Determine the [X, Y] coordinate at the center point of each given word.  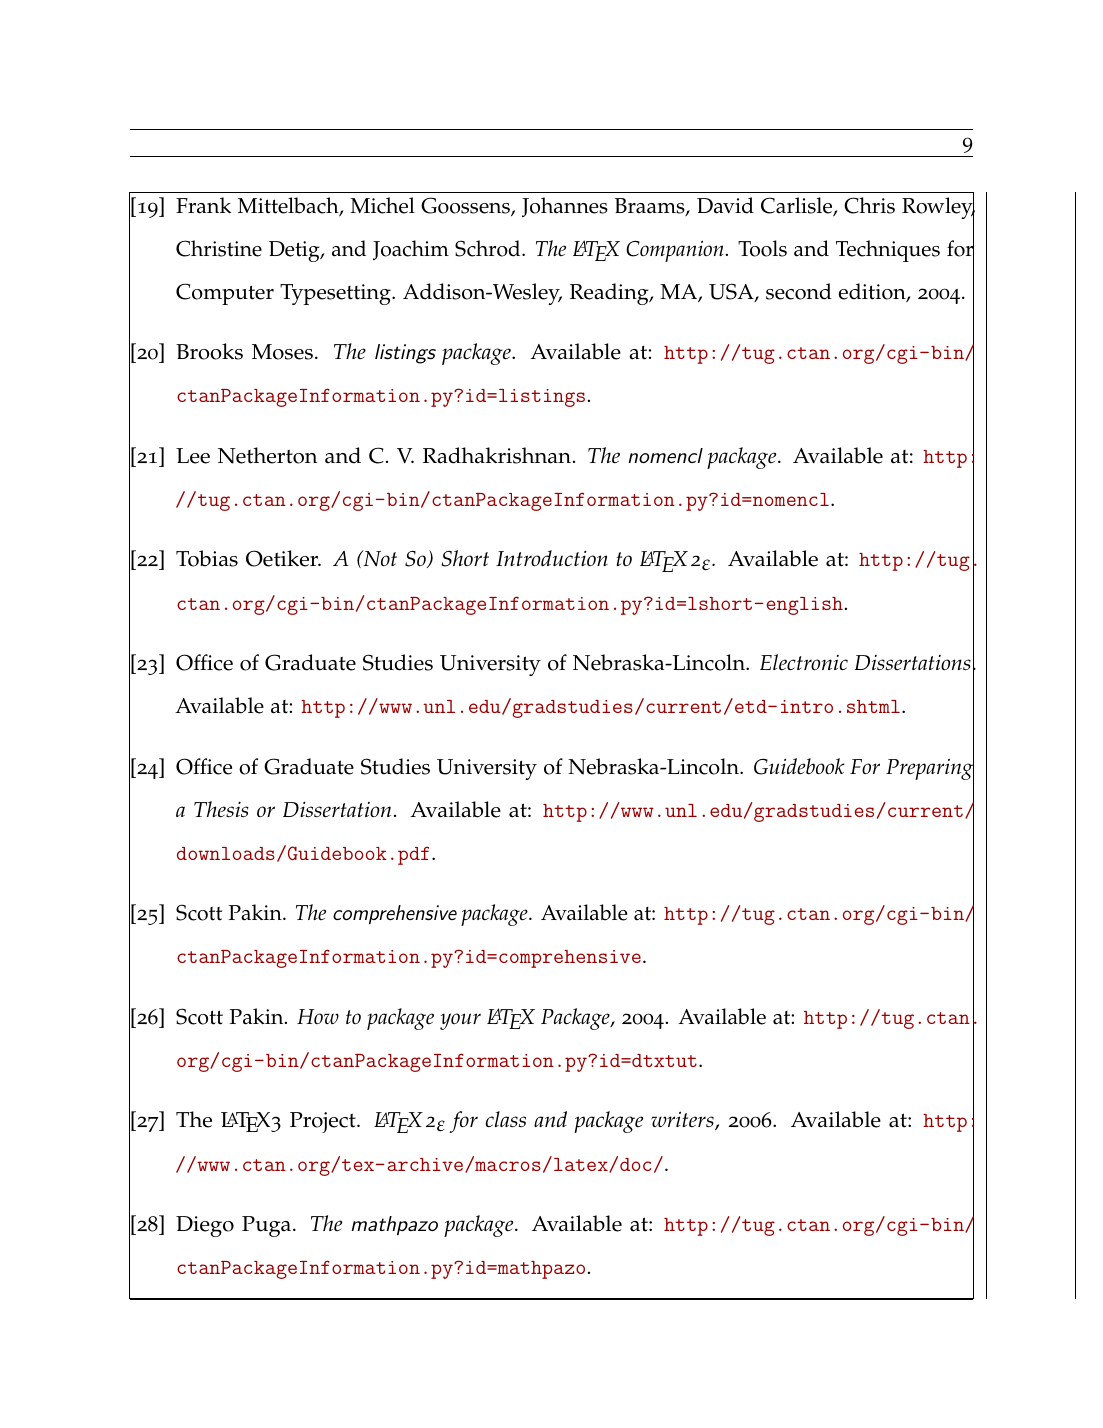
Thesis [221, 809]
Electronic [804, 662]
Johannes [565, 207]
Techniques [888, 251]
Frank [203, 205]
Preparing [930, 769]
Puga [268, 1226]
